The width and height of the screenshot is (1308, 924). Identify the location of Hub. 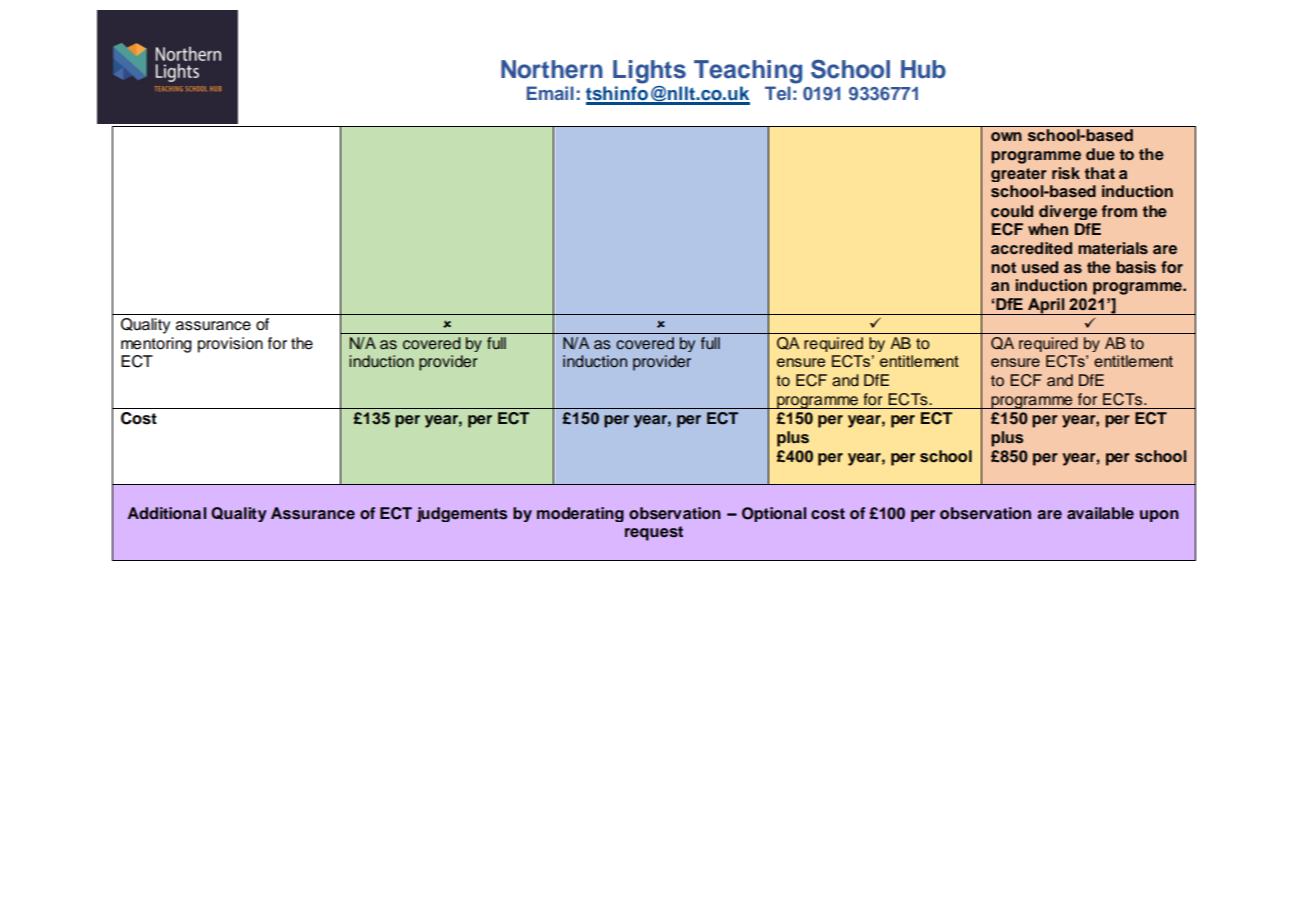
(923, 69).
